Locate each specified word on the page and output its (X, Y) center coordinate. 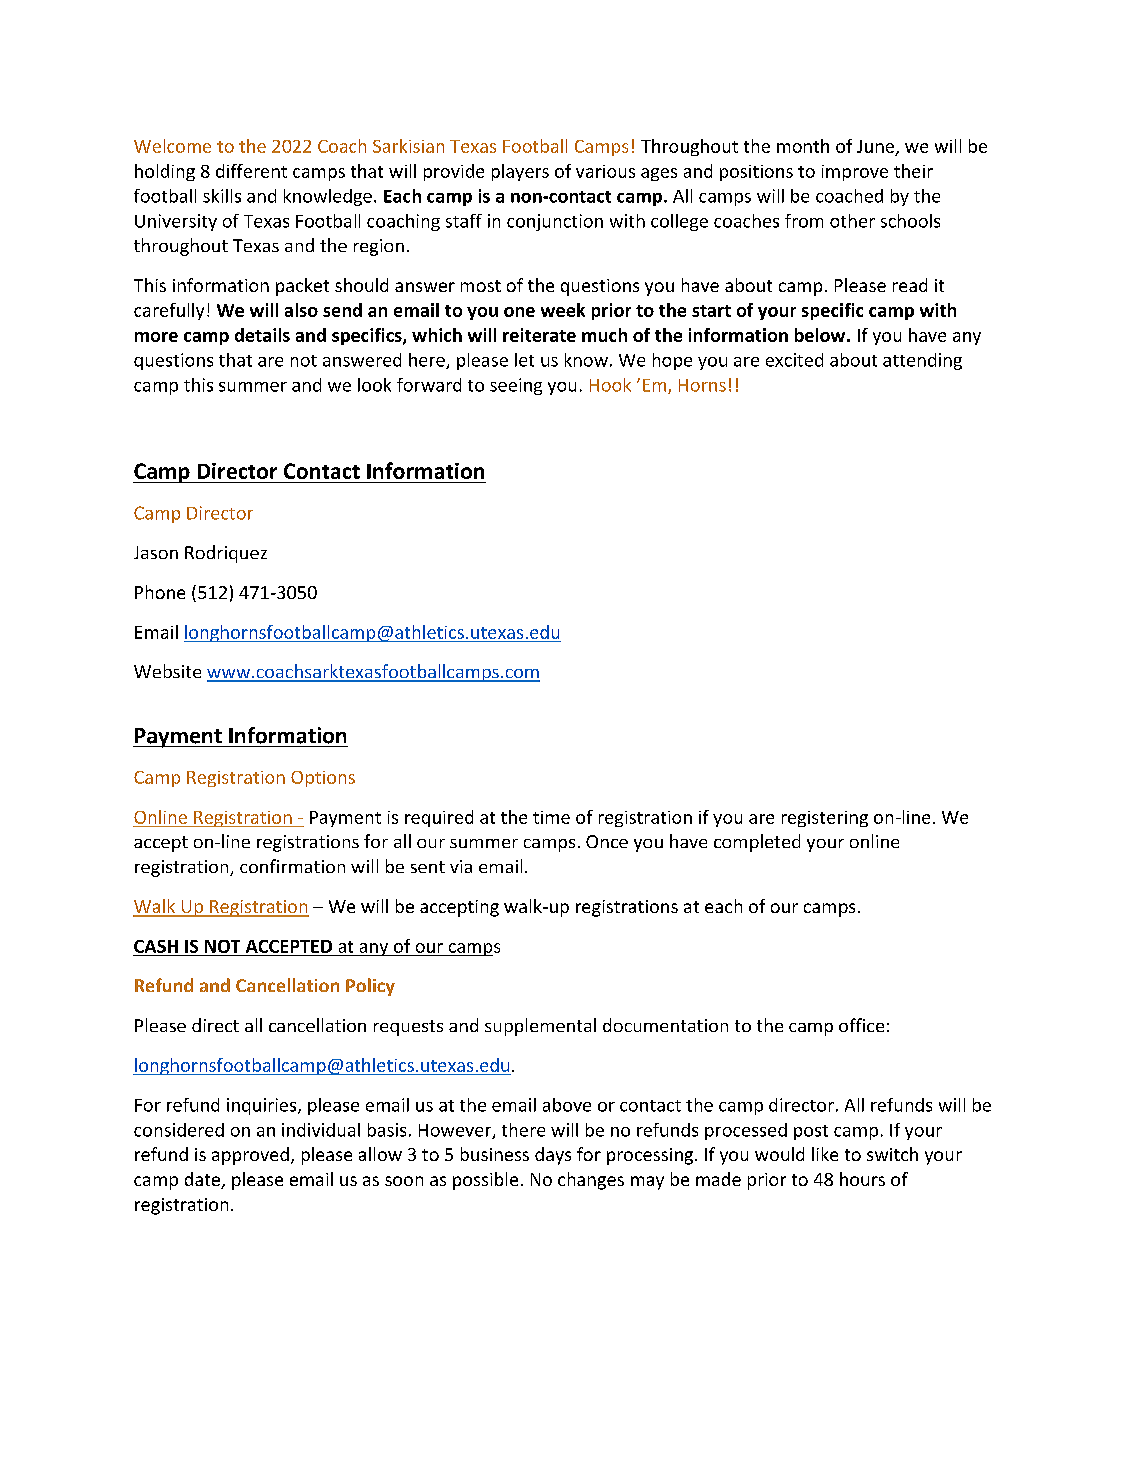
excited (794, 360)
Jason (156, 552)
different (251, 171)
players (520, 172)
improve (855, 173)
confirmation (292, 866)
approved (250, 1156)
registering (825, 819)
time (551, 817)
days (553, 1156)
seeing (516, 386)
